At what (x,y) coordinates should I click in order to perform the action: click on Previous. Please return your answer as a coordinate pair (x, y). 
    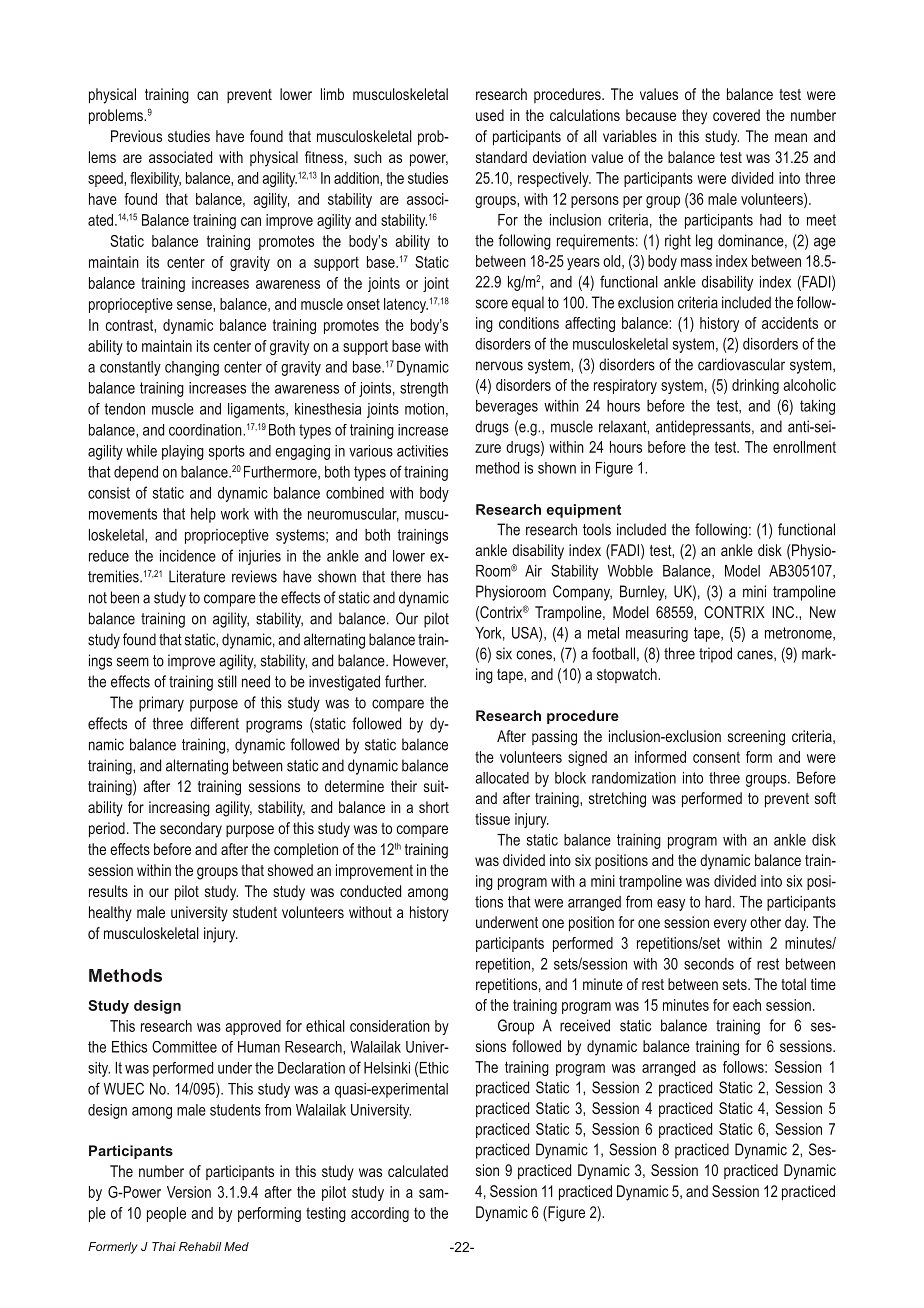
    Looking at the image, I should click on (136, 136).
